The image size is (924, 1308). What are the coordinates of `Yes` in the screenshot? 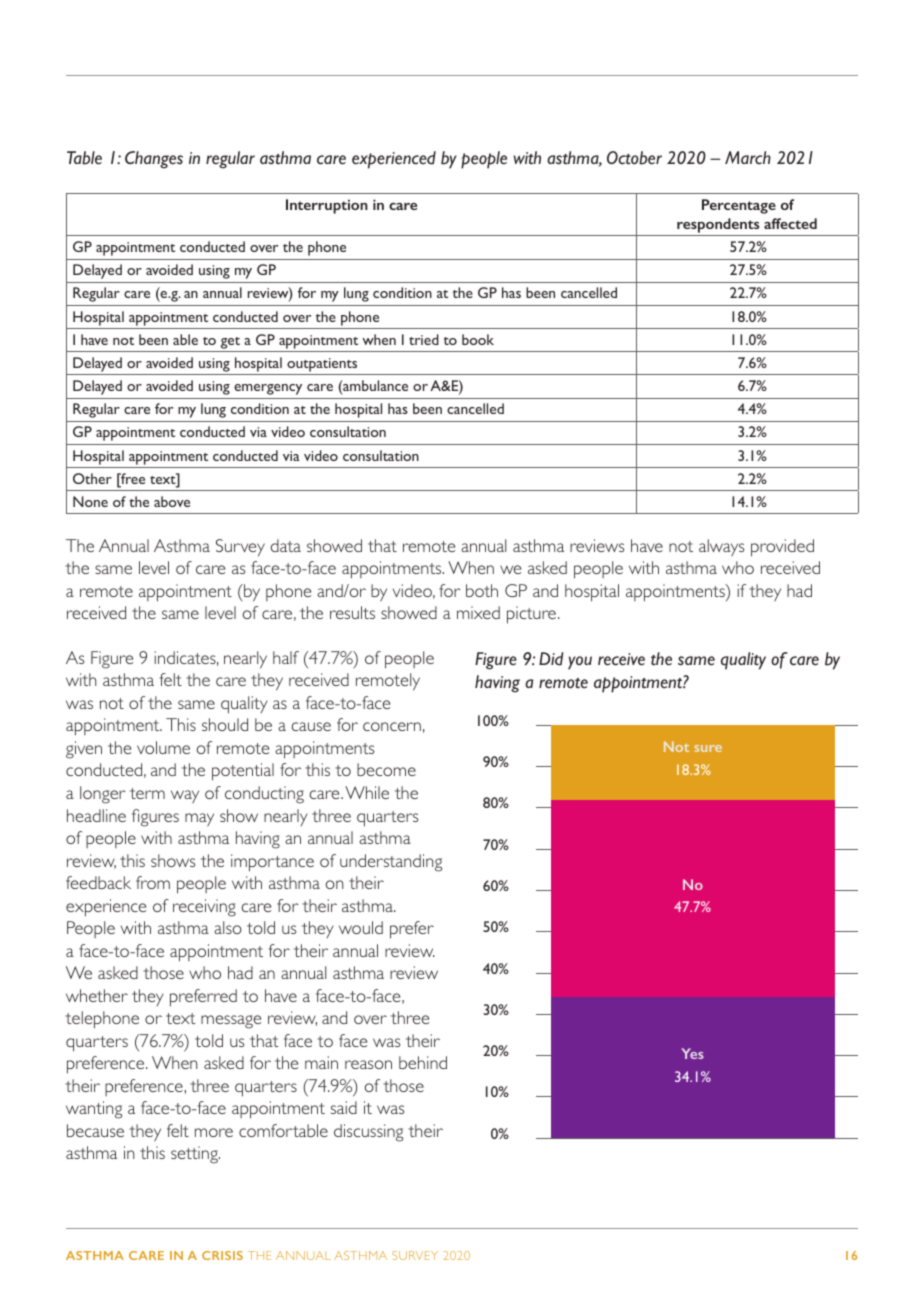 It's located at (692, 1053).
